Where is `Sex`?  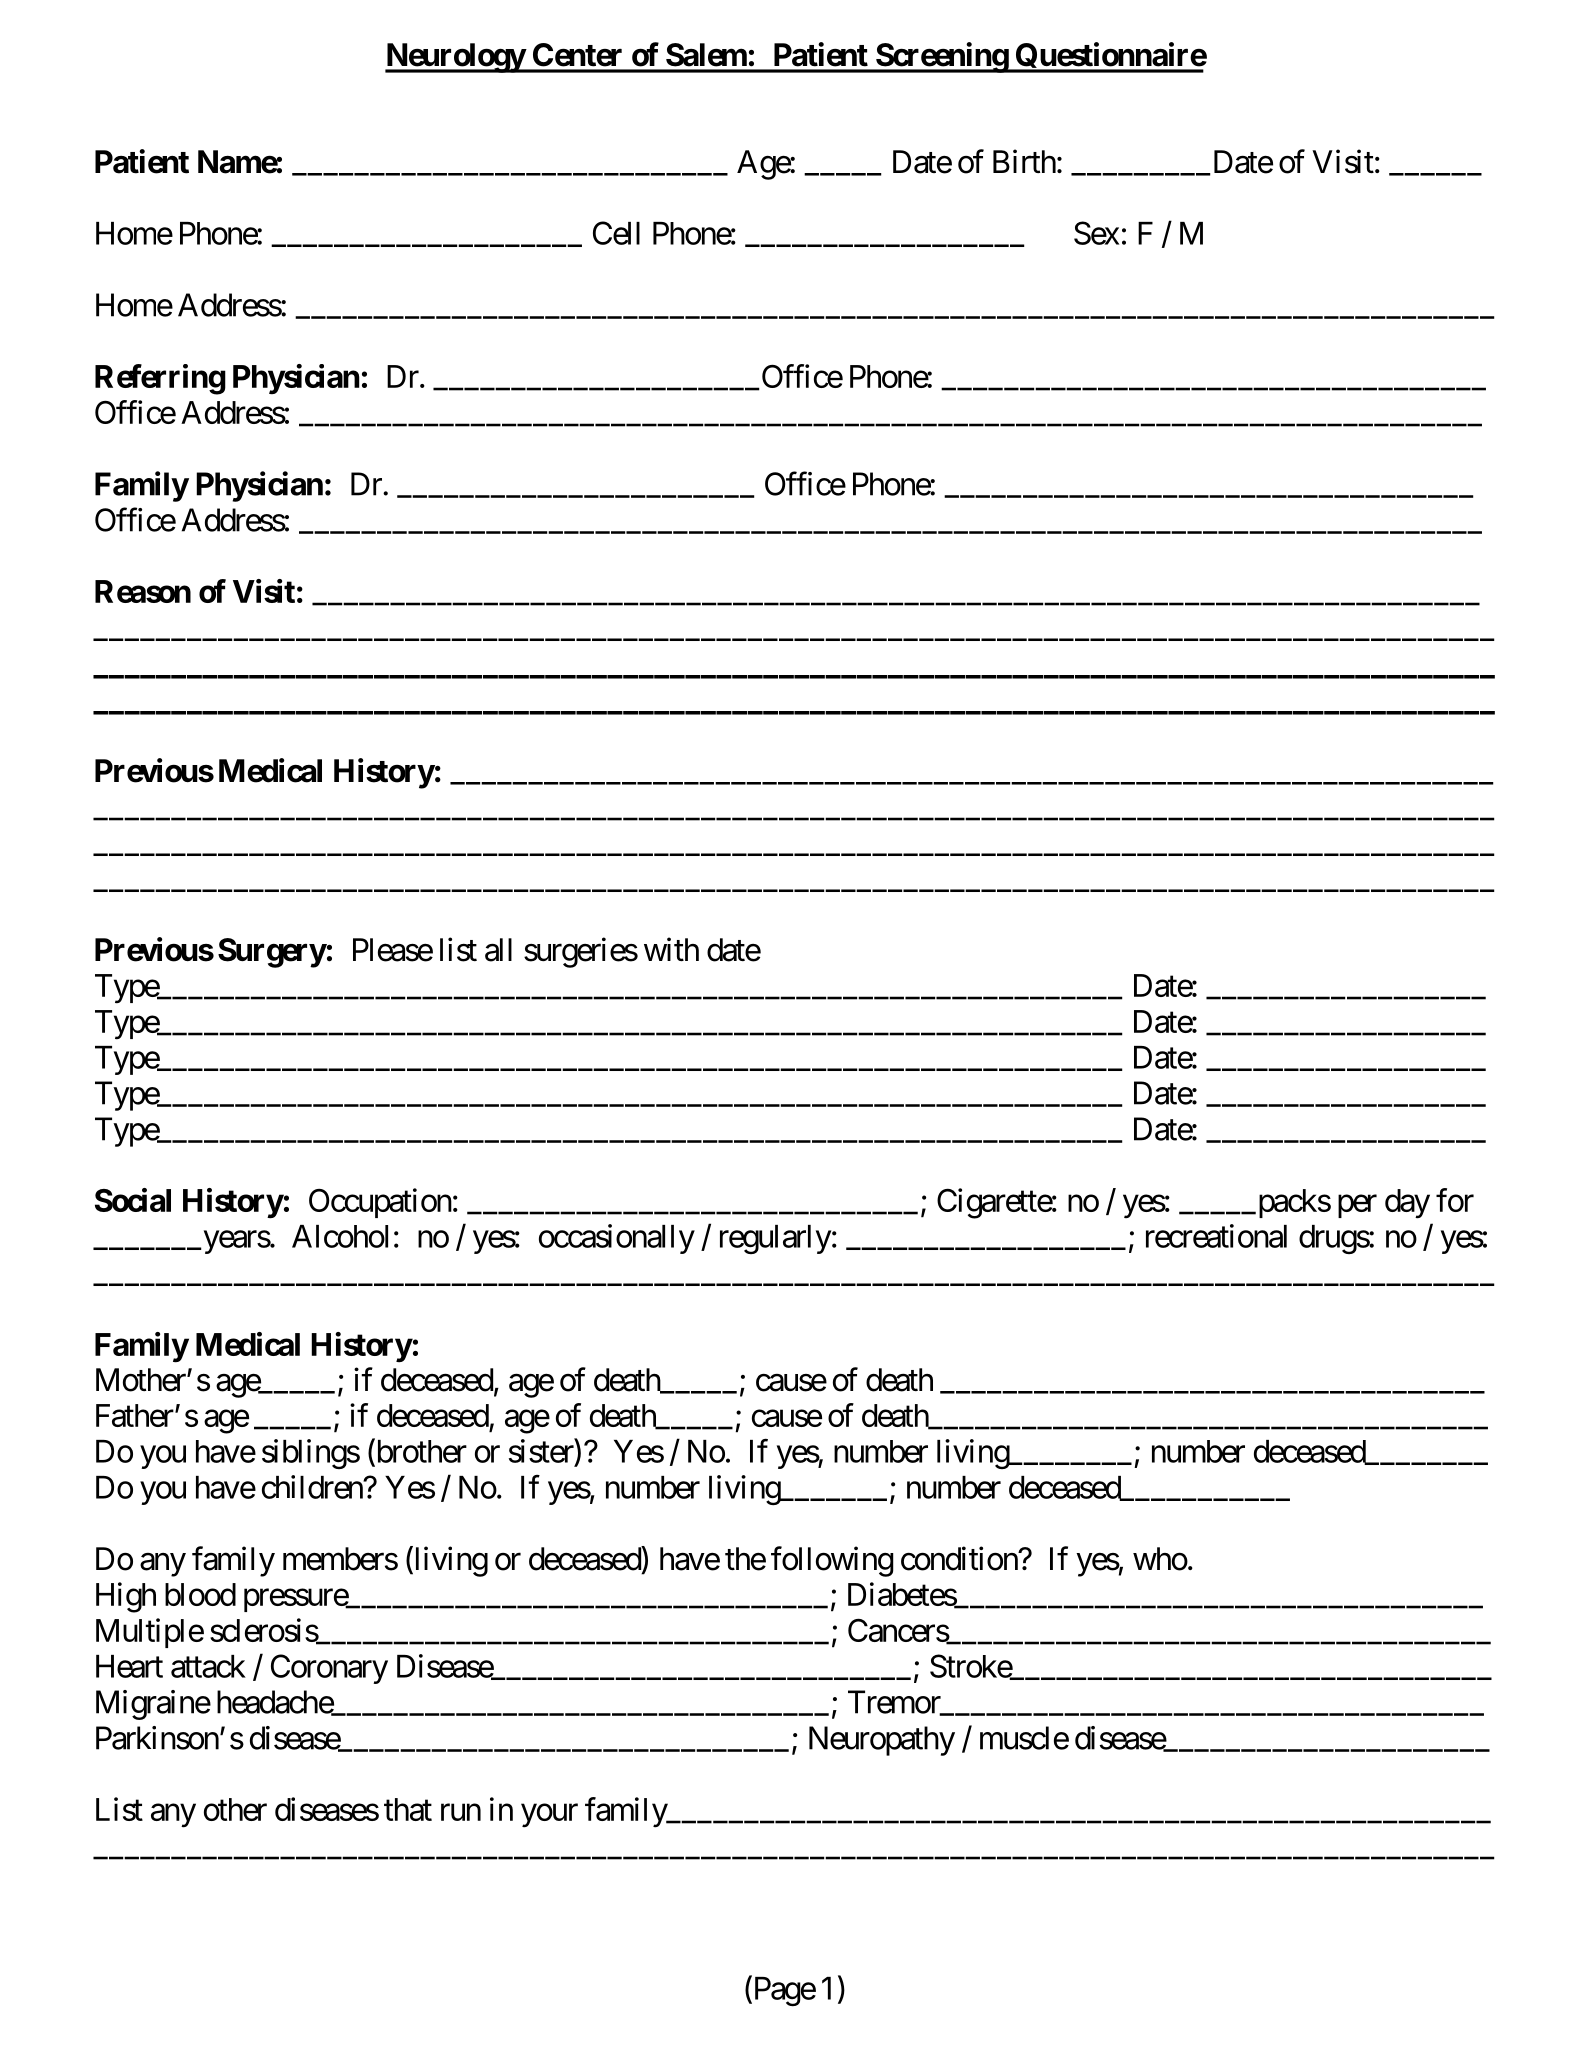
Sex is located at coordinates (1096, 233).
